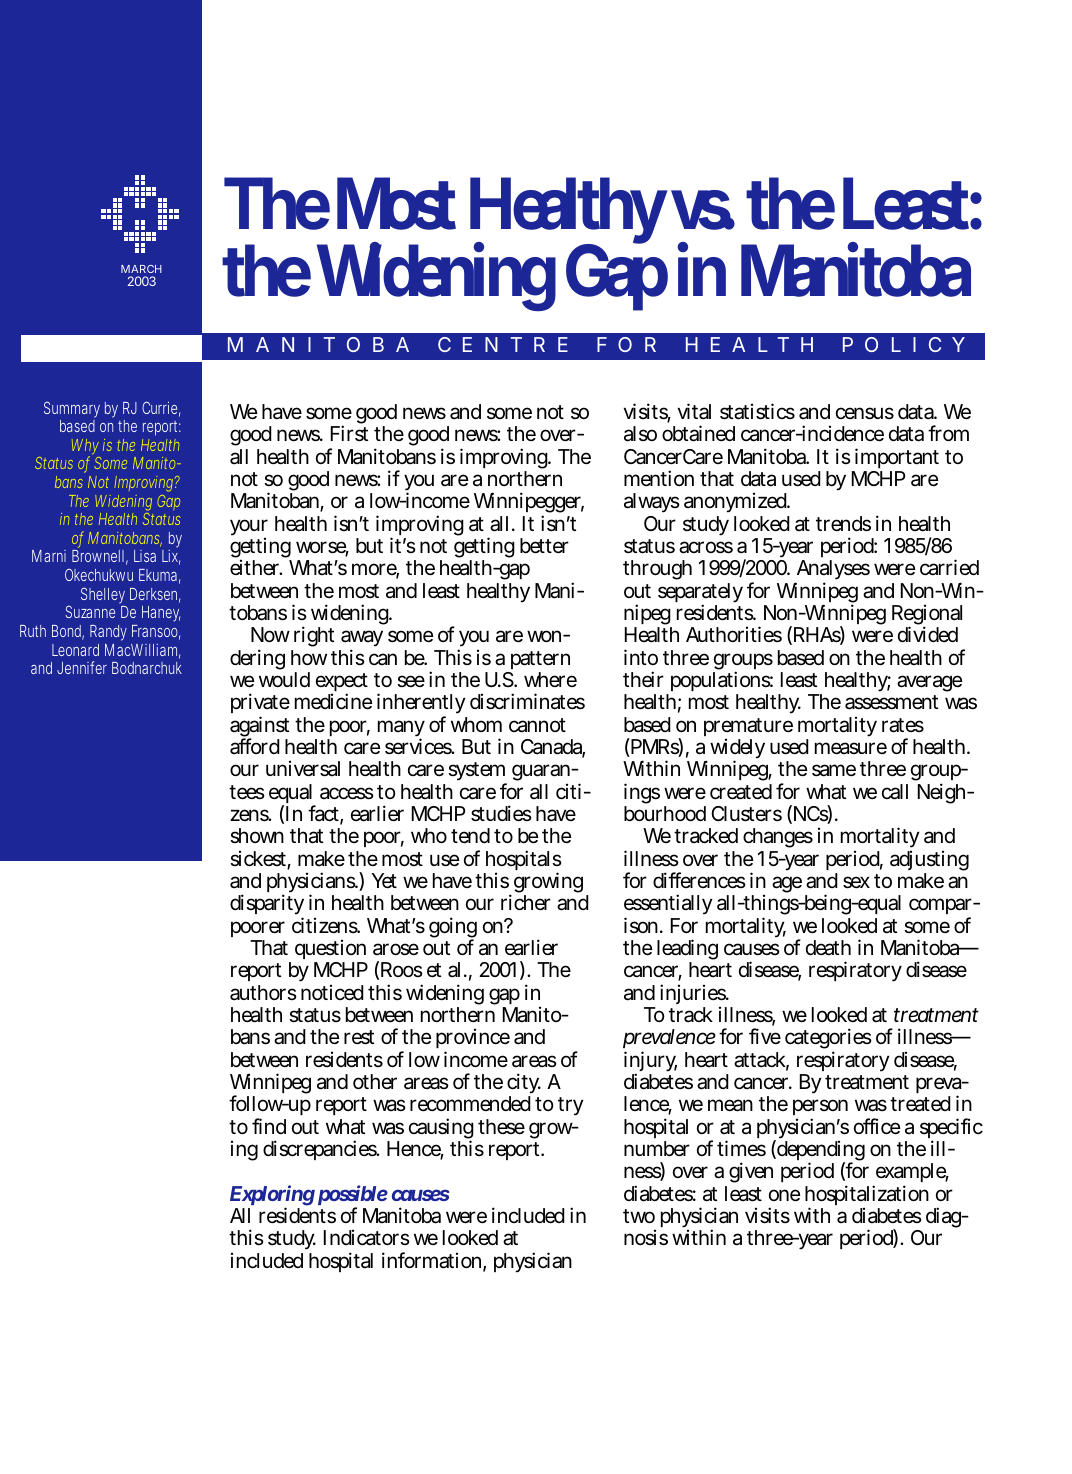 This screenshot has height=1474, width=1072. I want to click on Analyses, so click(832, 572).
